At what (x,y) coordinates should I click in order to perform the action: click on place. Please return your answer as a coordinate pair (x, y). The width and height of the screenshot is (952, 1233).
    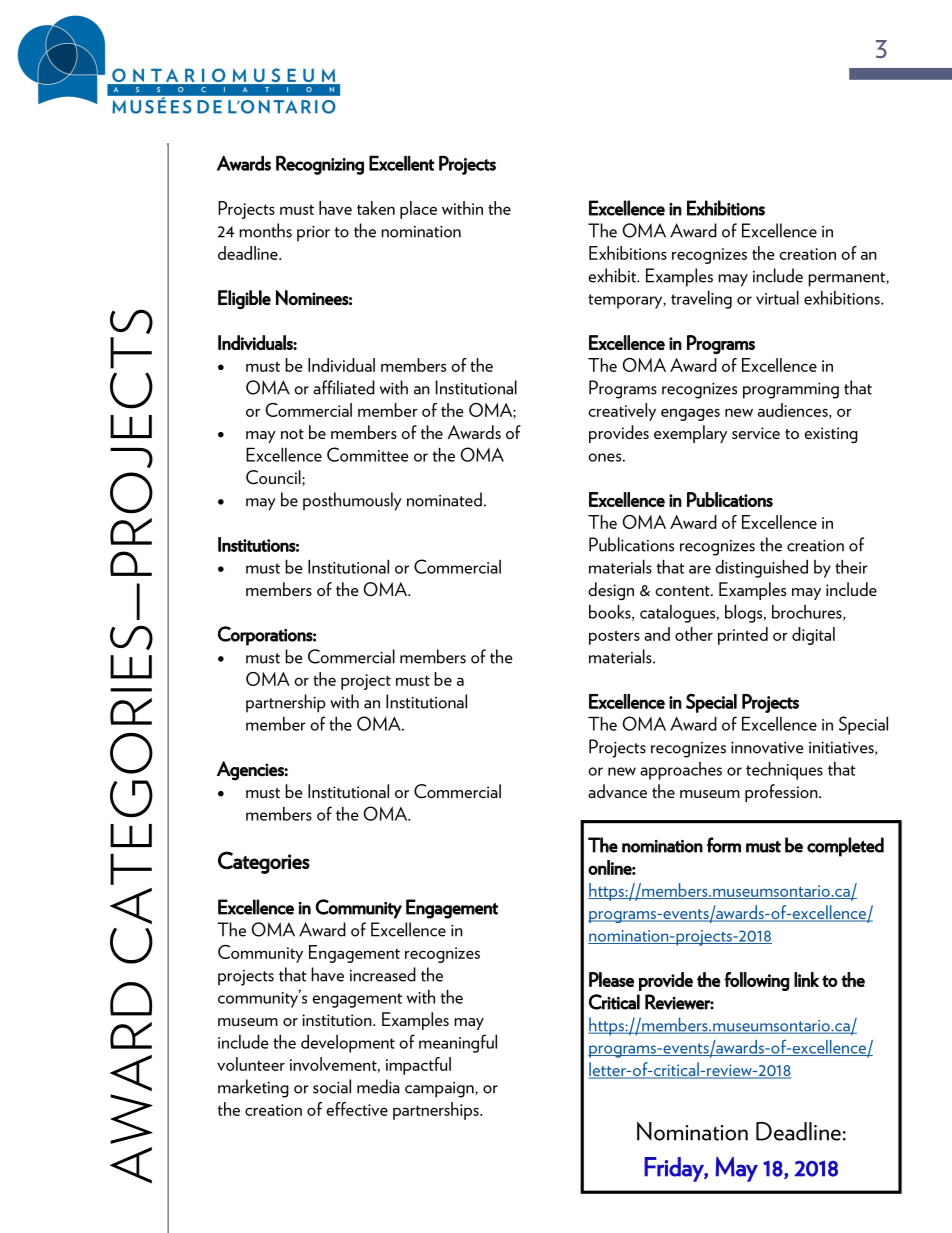
    Looking at the image, I should click on (418, 210).
